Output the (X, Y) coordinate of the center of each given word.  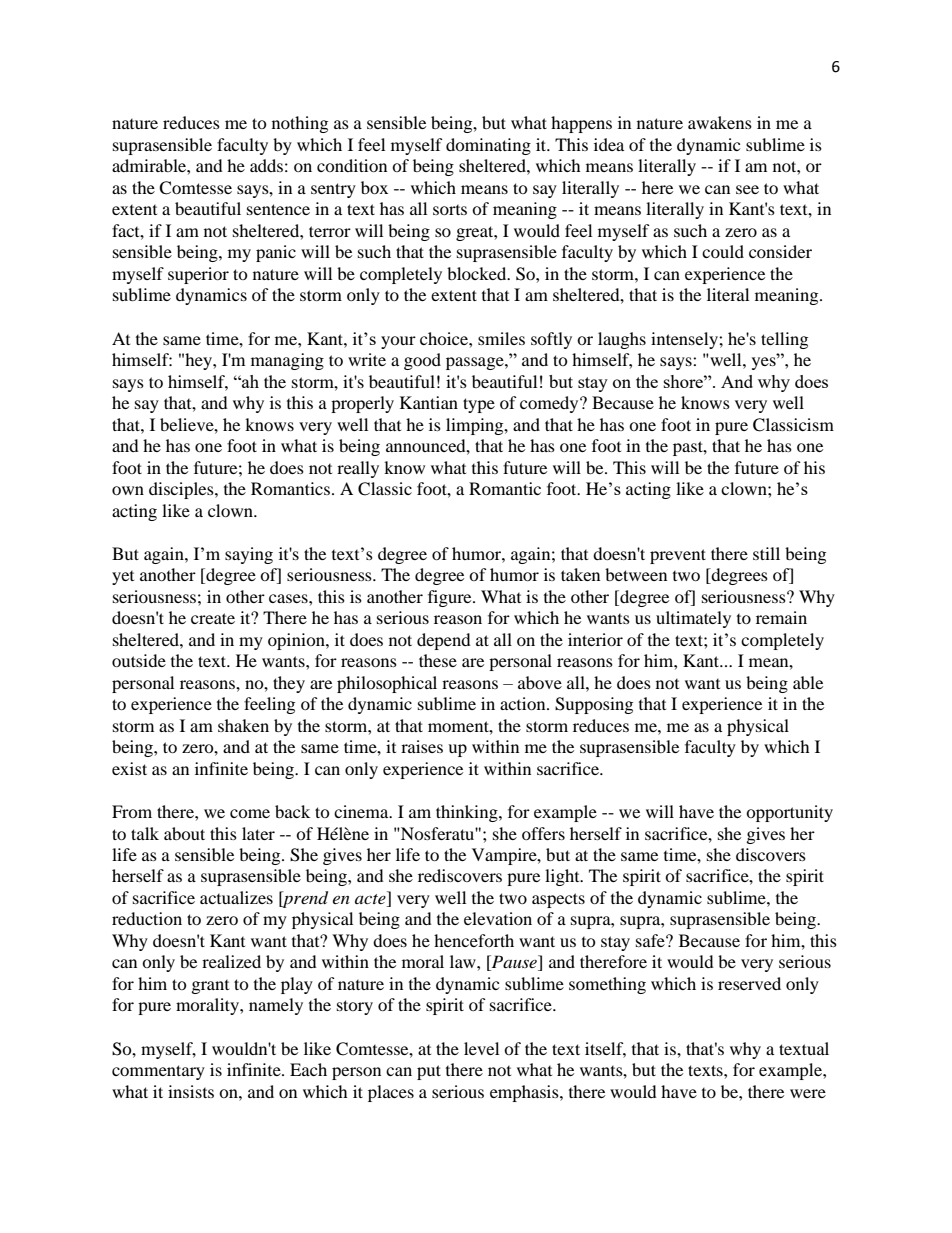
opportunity (789, 813)
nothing (300, 124)
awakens (720, 122)
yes (765, 362)
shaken (243, 725)
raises (422, 746)
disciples (182, 490)
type (479, 405)
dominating (488, 146)
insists (191, 1091)
